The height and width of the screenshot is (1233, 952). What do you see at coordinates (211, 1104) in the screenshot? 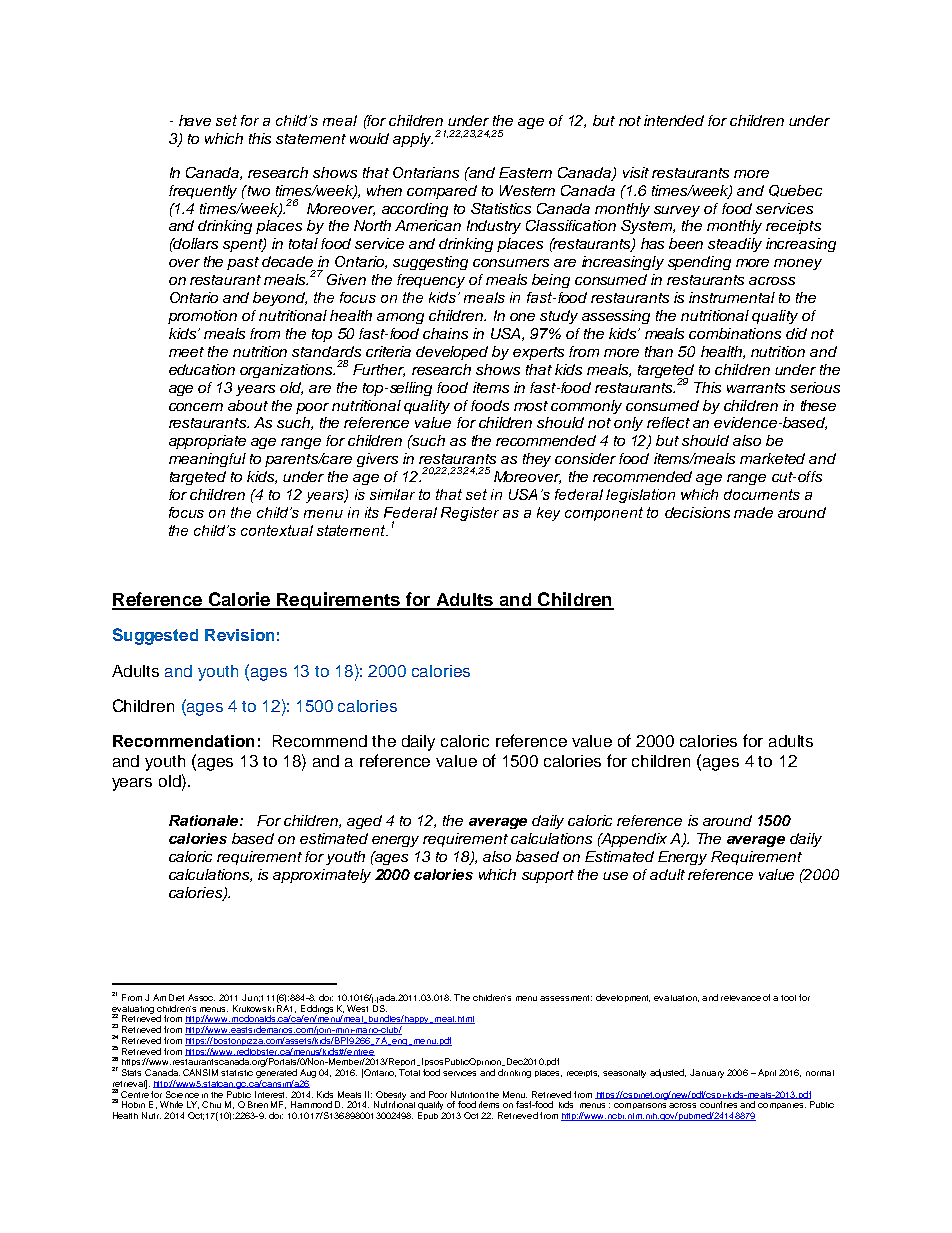
I see `Chiu` at bounding box center [211, 1104].
